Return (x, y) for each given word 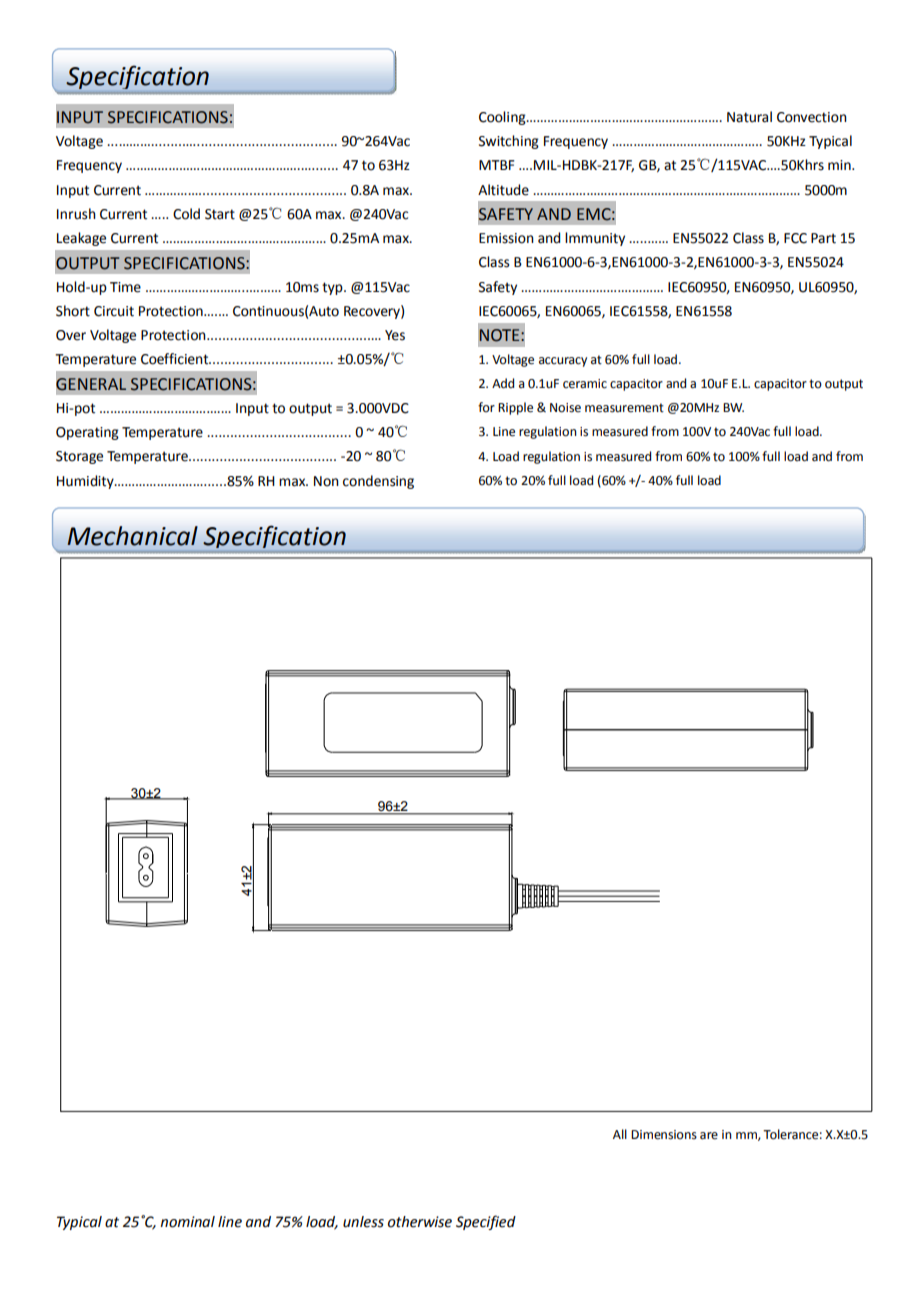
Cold (186, 214)
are (709, 1136)
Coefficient (176, 359)
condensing (378, 482)
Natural (749, 117)
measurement (624, 408)
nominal (187, 1222)
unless (363, 1222)
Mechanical (132, 536)
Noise (565, 408)
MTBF (497, 165)
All (620, 1134)
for (486, 407)
